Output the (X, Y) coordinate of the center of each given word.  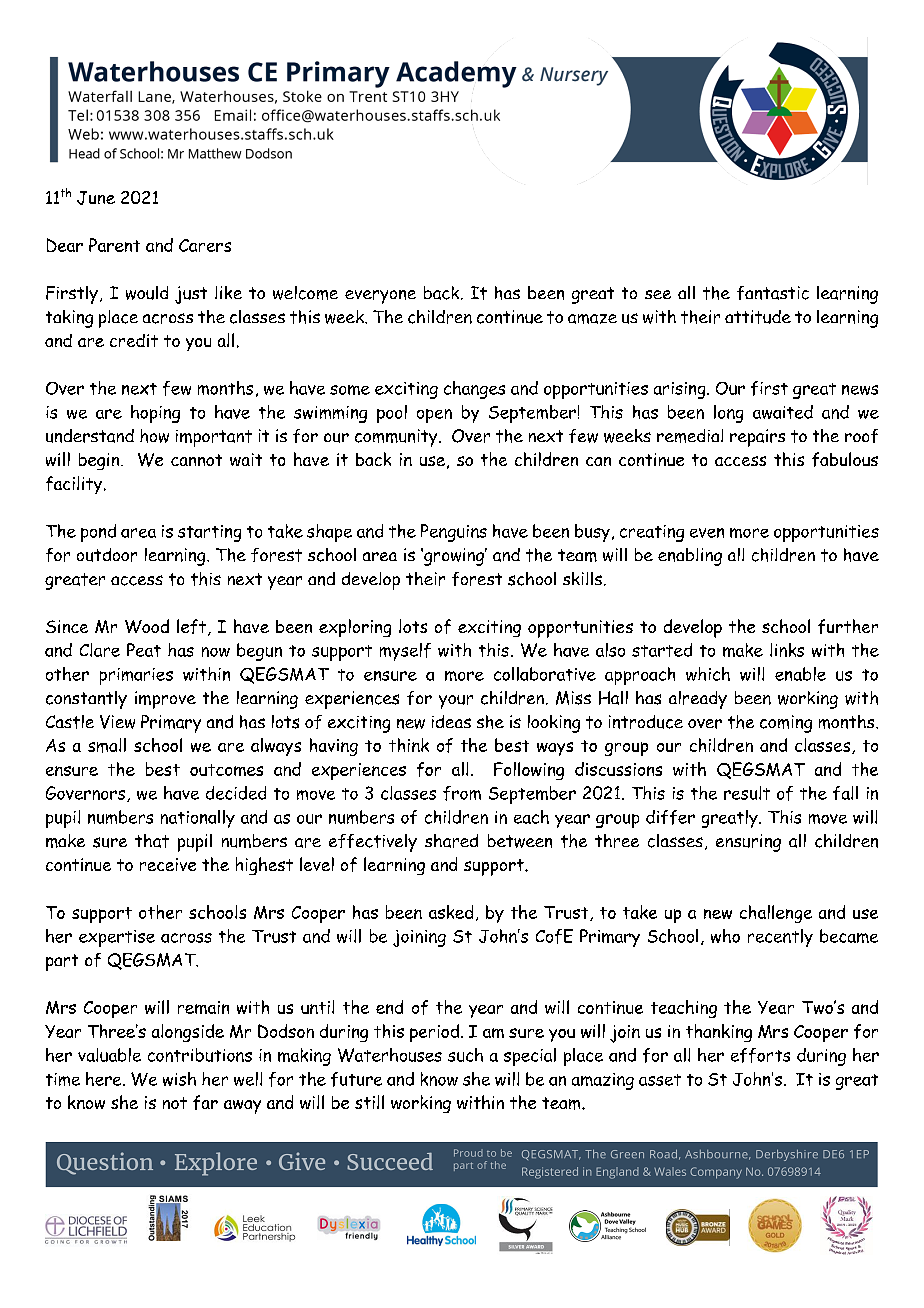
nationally (198, 819)
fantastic (773, 293)
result (747, 793)
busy (592, 533)
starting (209, 533)
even (707, 533)
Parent (114, 245)
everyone (380, 297)
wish (179, 1079)
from (462, 793)
